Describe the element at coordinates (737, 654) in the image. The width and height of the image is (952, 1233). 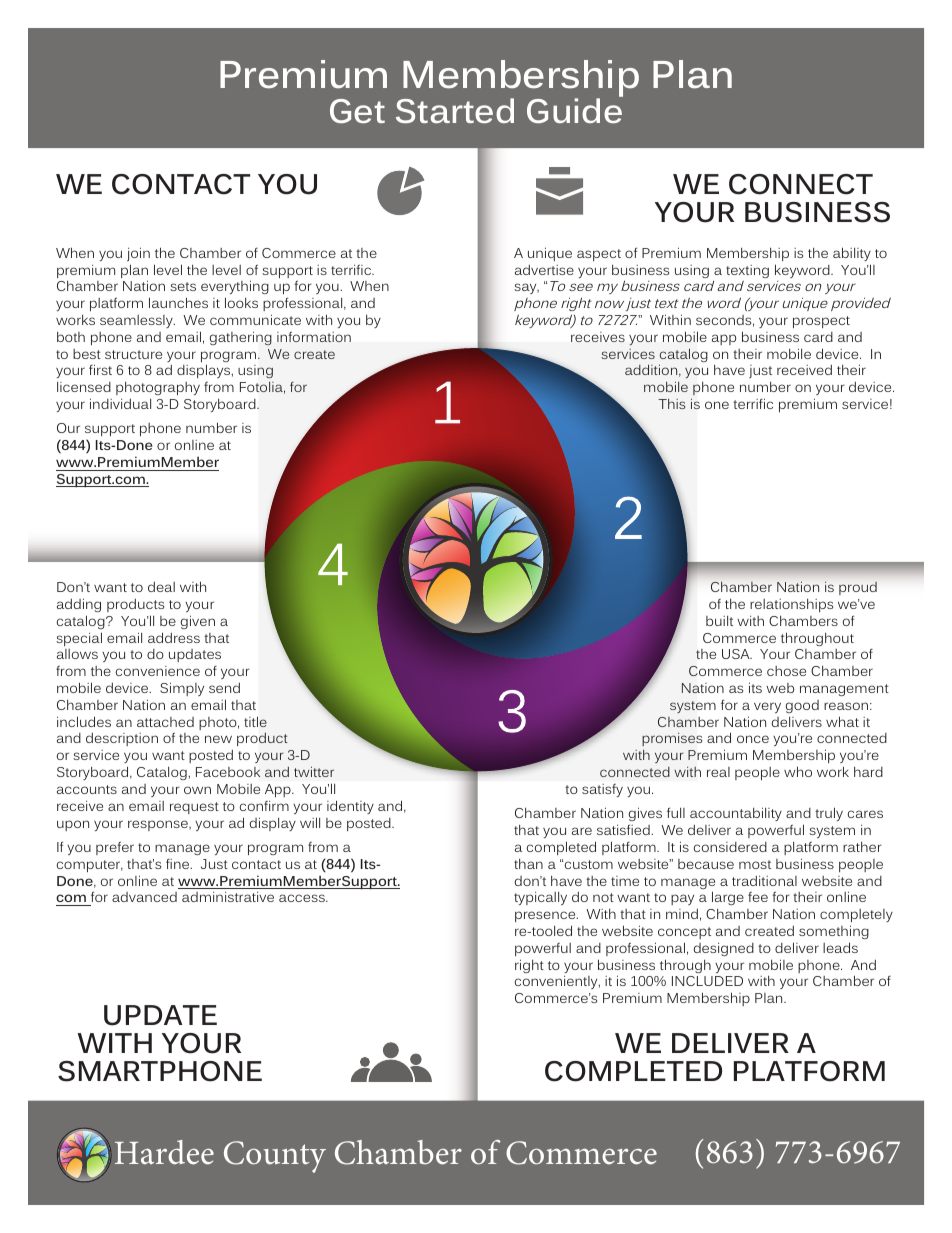
I see `USA` at that location.
